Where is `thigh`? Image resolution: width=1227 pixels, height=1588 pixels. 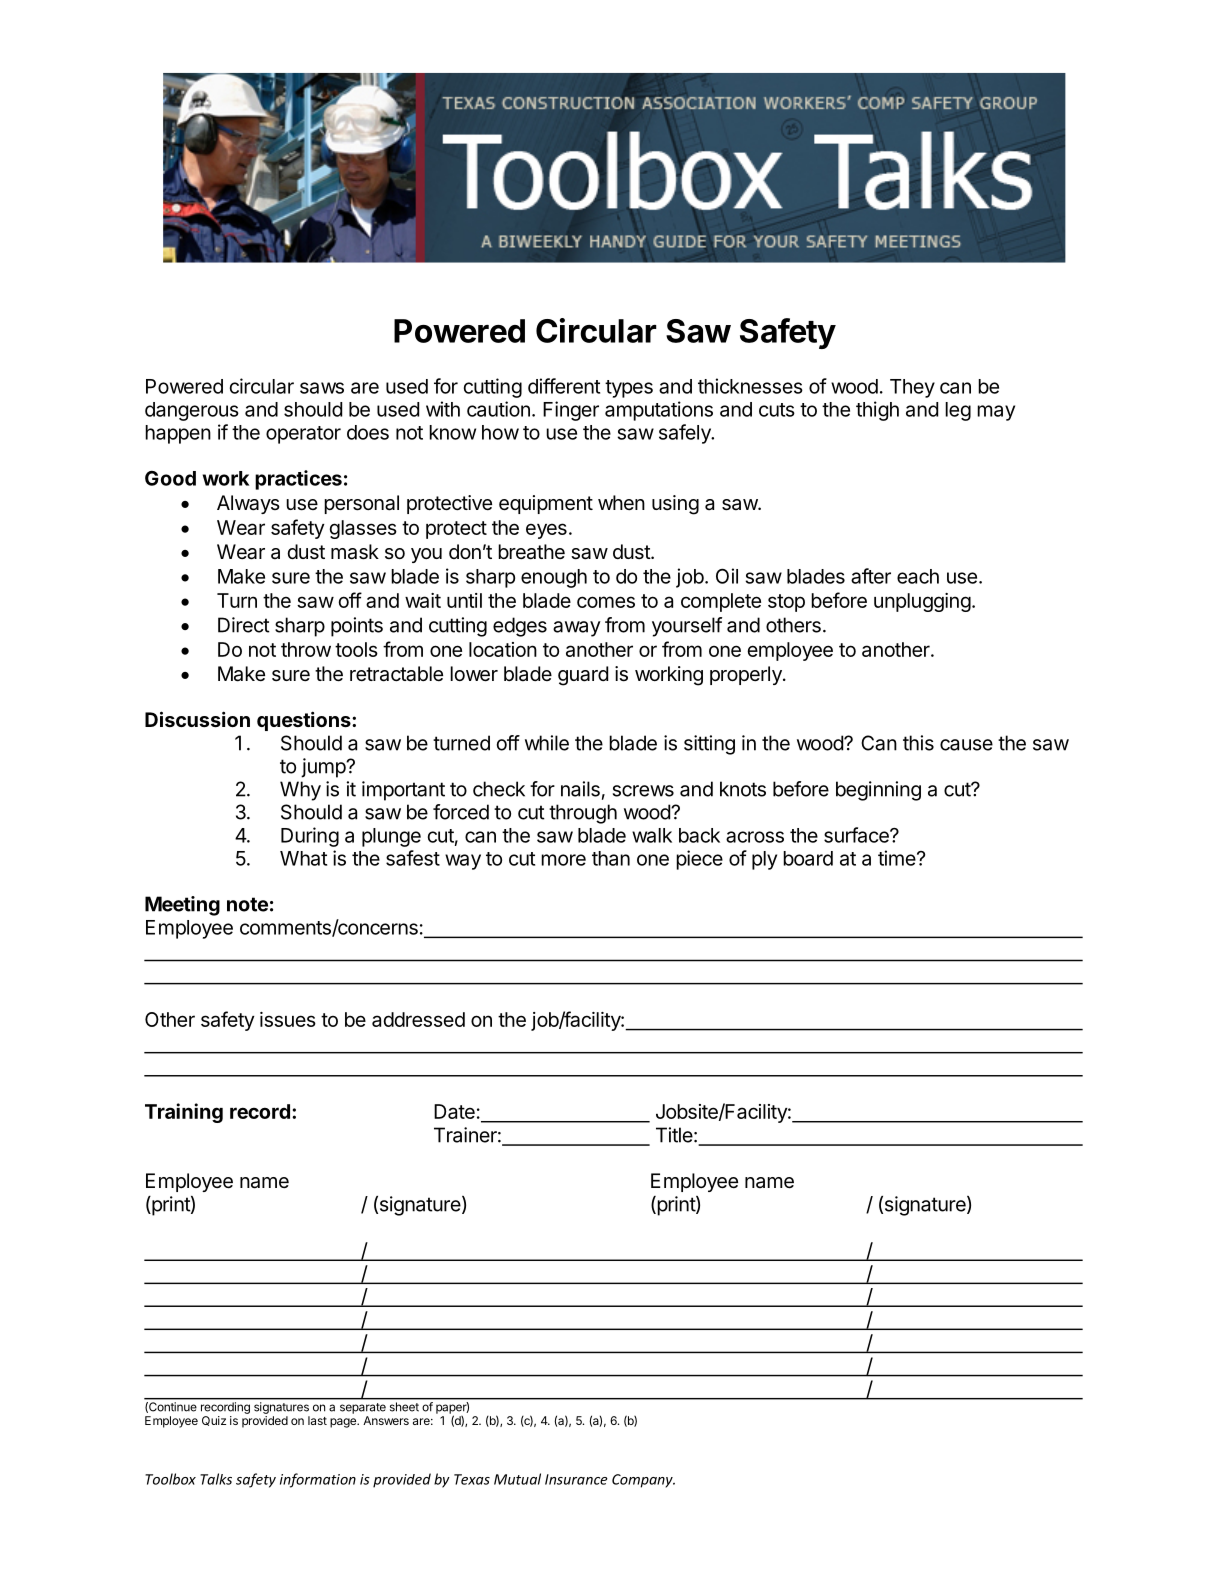 thigh is located at coordinates (877, 411).
